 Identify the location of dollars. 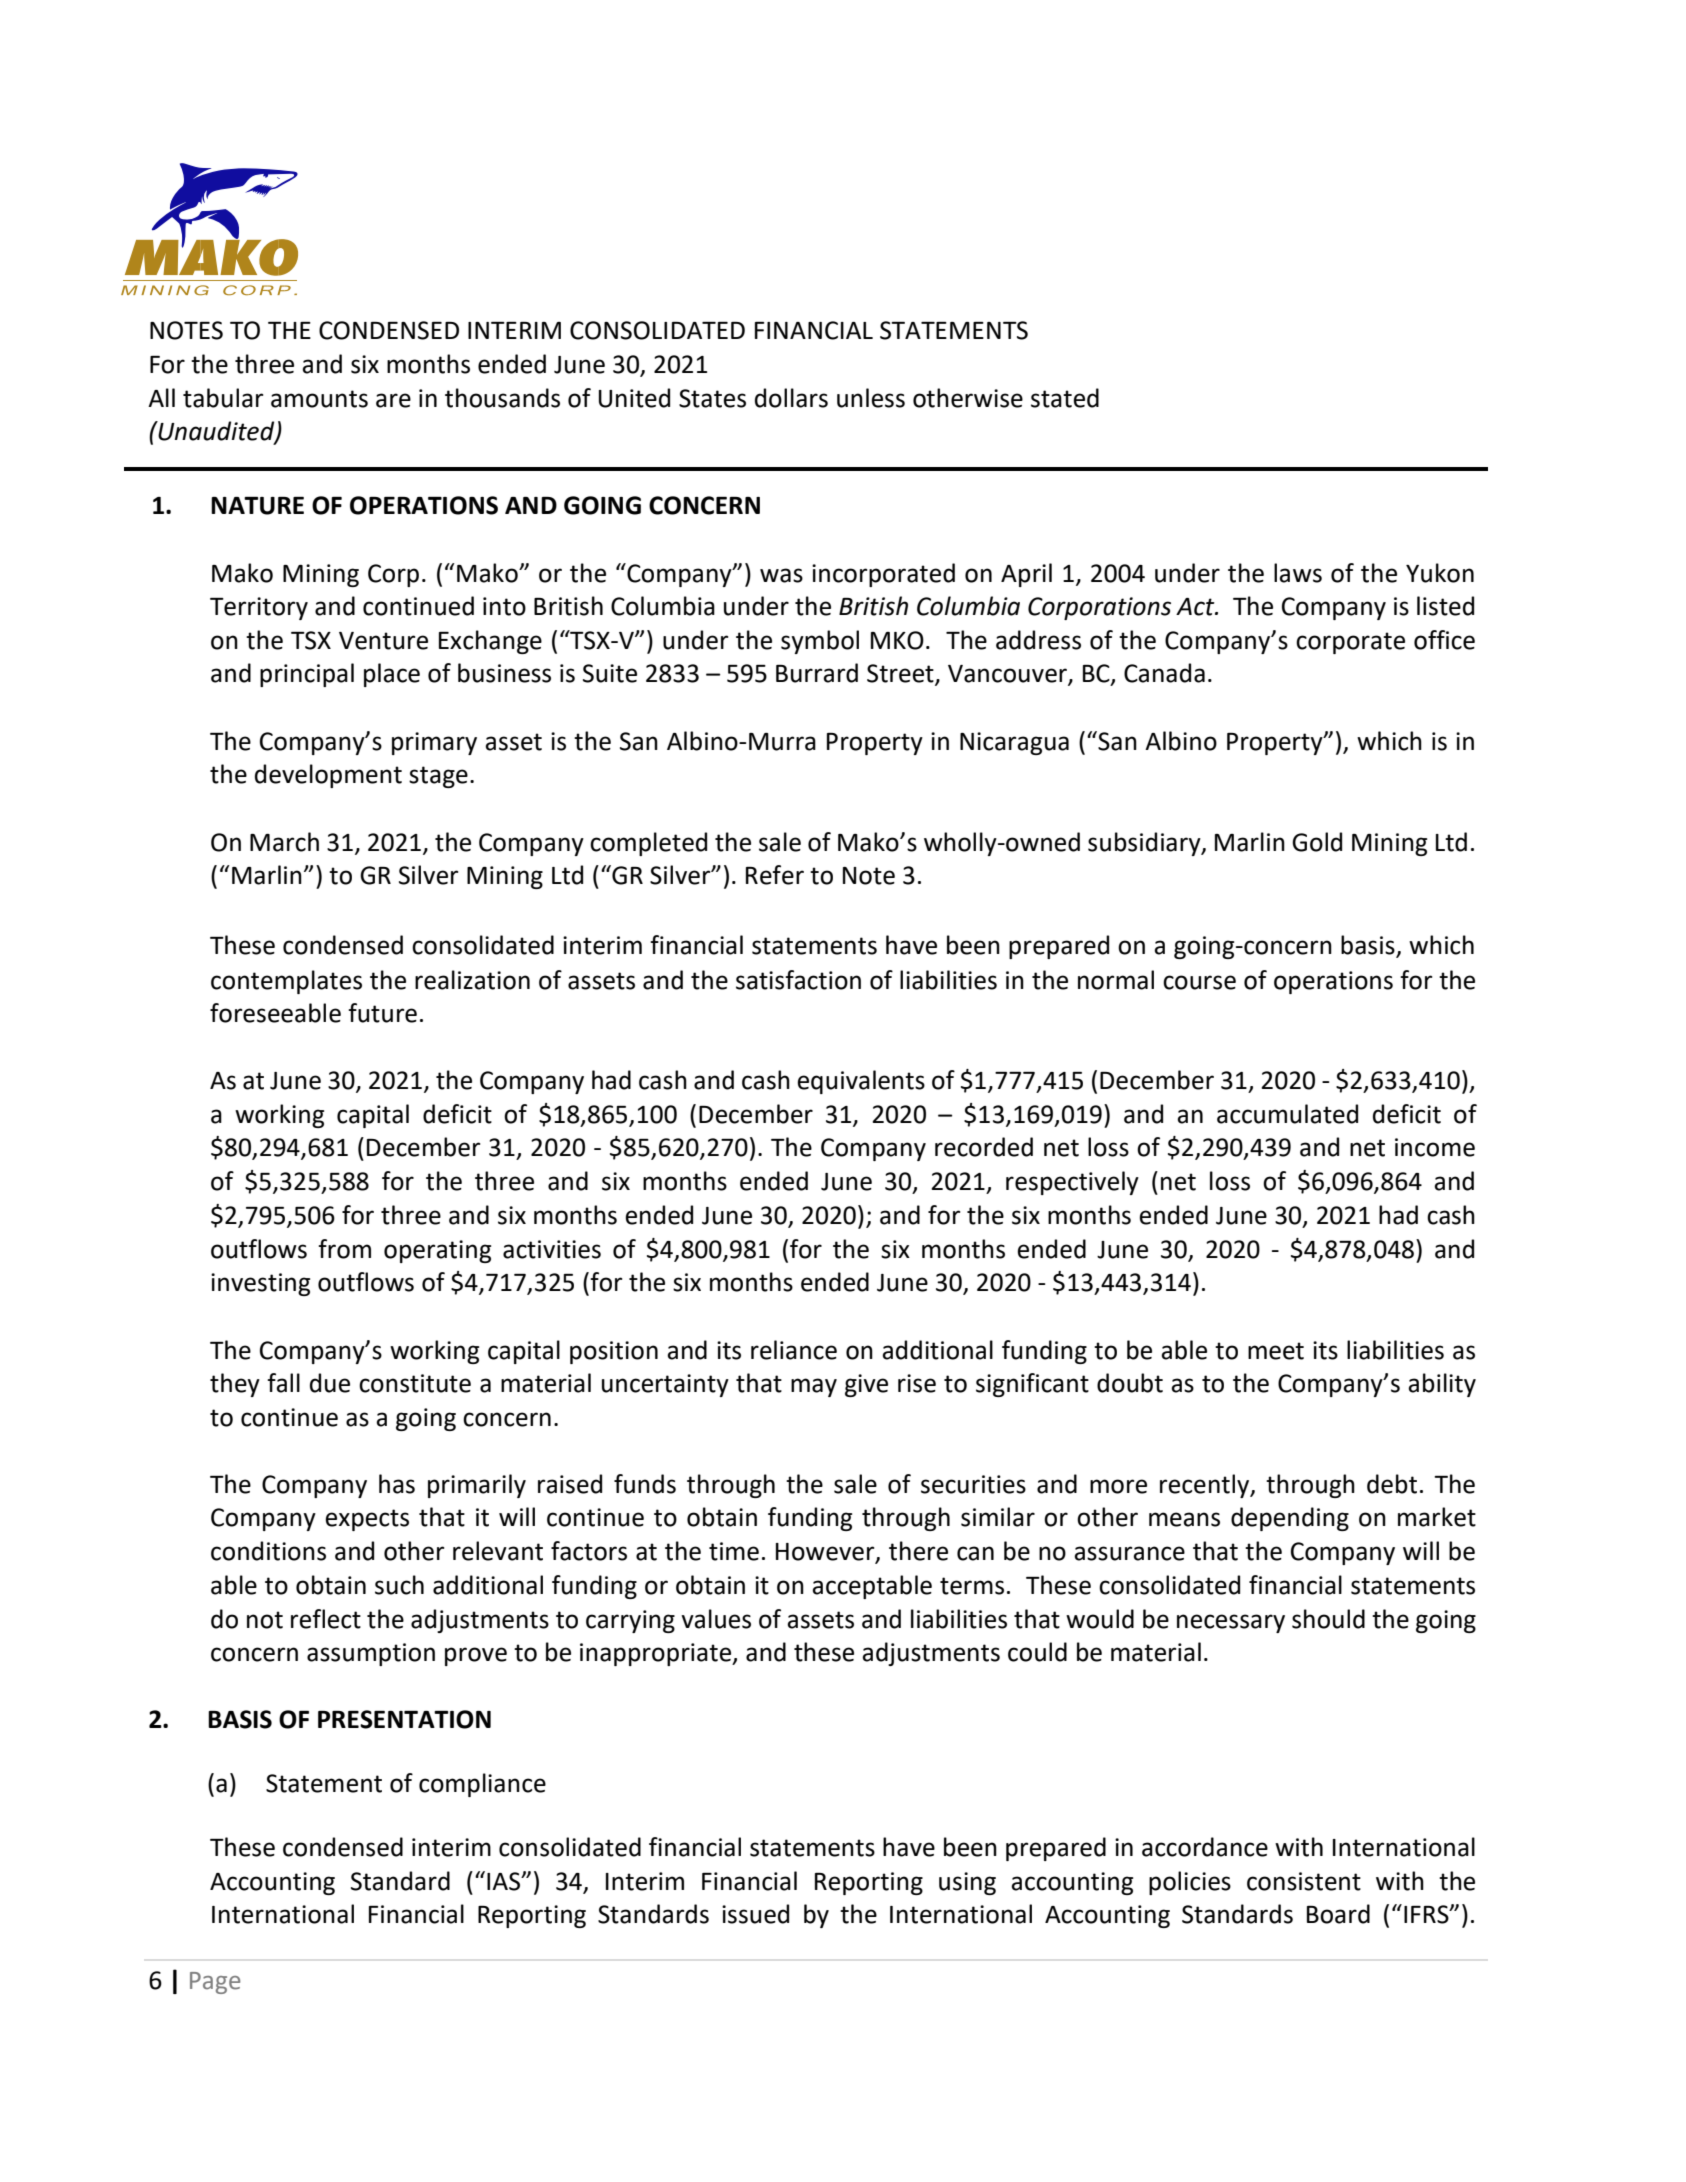
(791, 398).
